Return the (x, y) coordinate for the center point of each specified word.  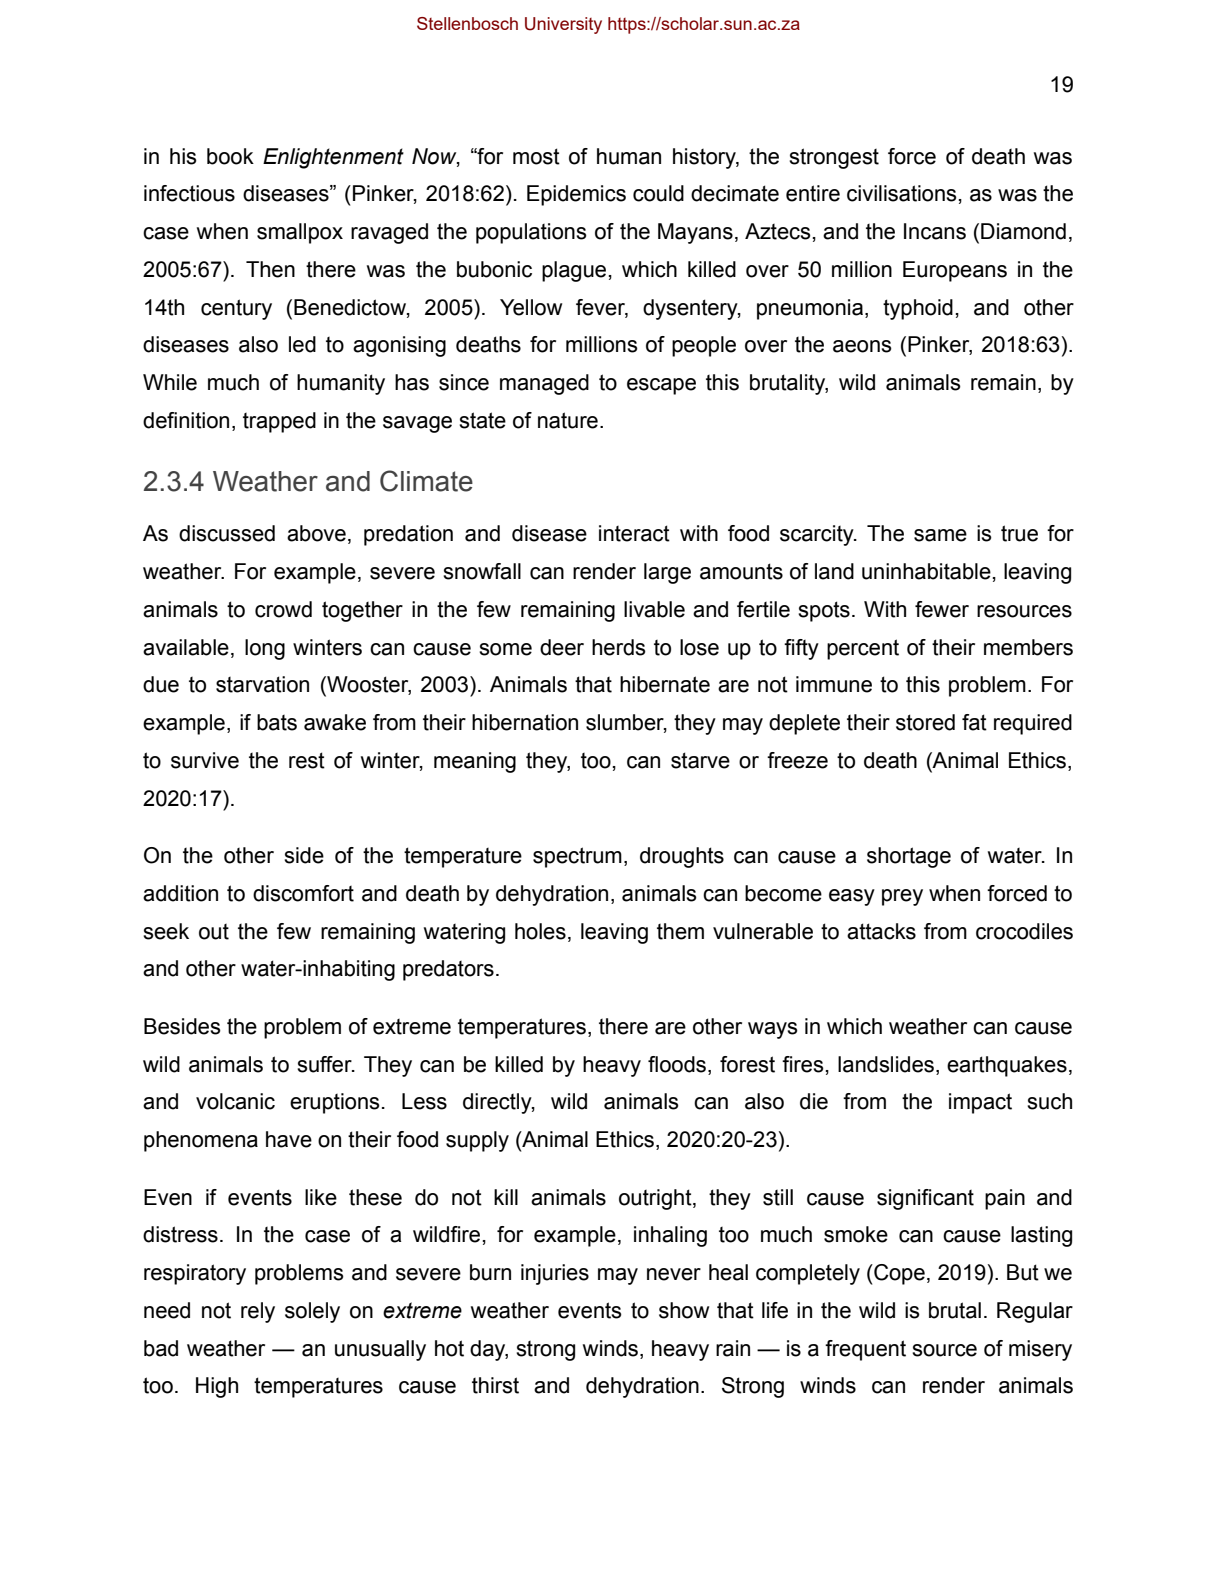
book (230, 156)
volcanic (235, 1101)
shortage (909, 857)
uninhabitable (926, 571)
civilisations (902, 193)
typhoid (918, 309)
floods (678, 1064)
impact (980, 1103)
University (563, 25)
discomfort (303, 893)
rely (258, 1312)
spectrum (577, 857)
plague (574, 271)
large (667, 573)
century (236, 309)
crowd (283, 609)
